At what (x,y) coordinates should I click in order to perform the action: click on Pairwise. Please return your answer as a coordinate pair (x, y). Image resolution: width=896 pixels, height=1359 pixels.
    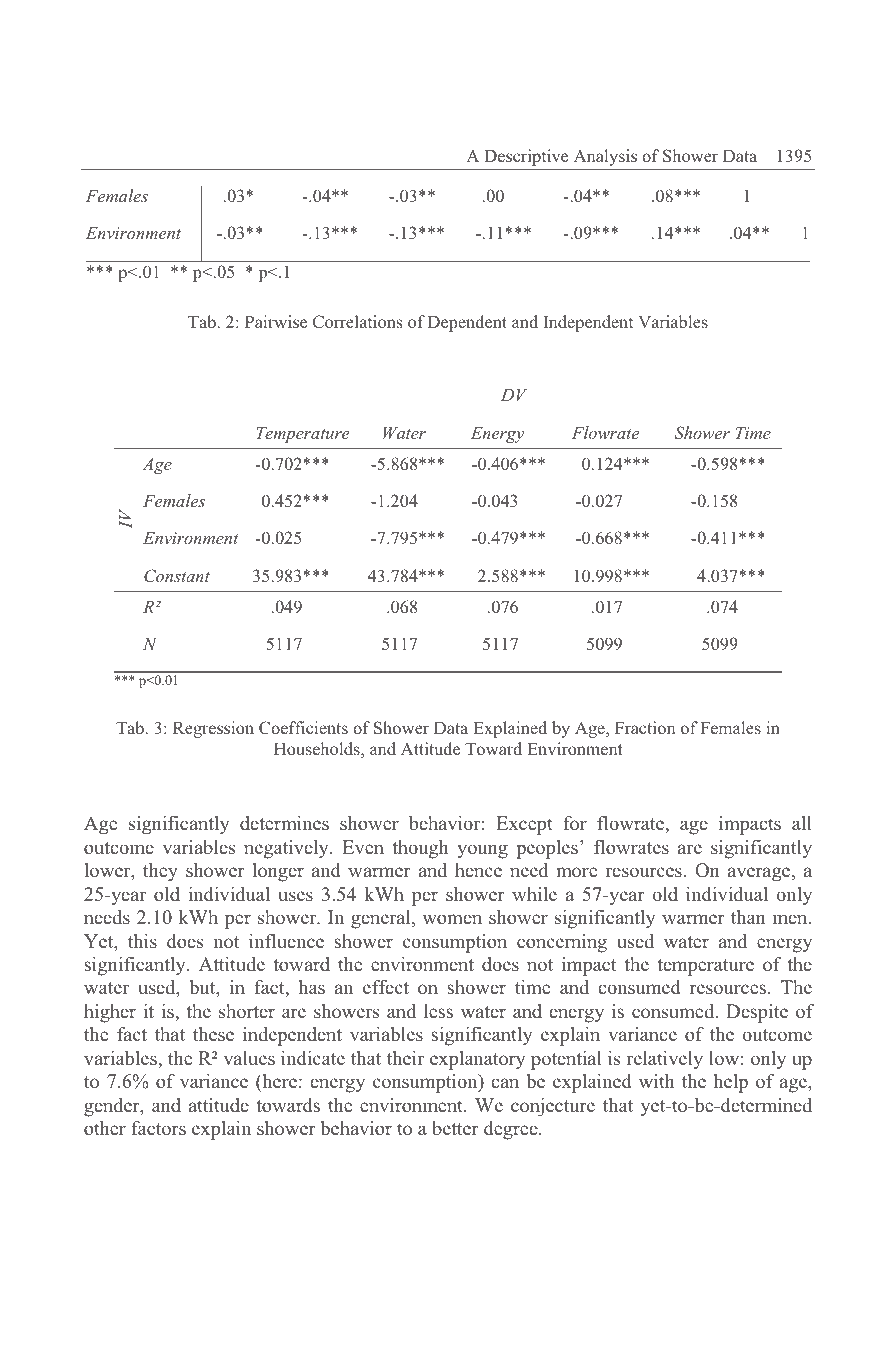
    Looking at the image, I should click on (276, 321).
